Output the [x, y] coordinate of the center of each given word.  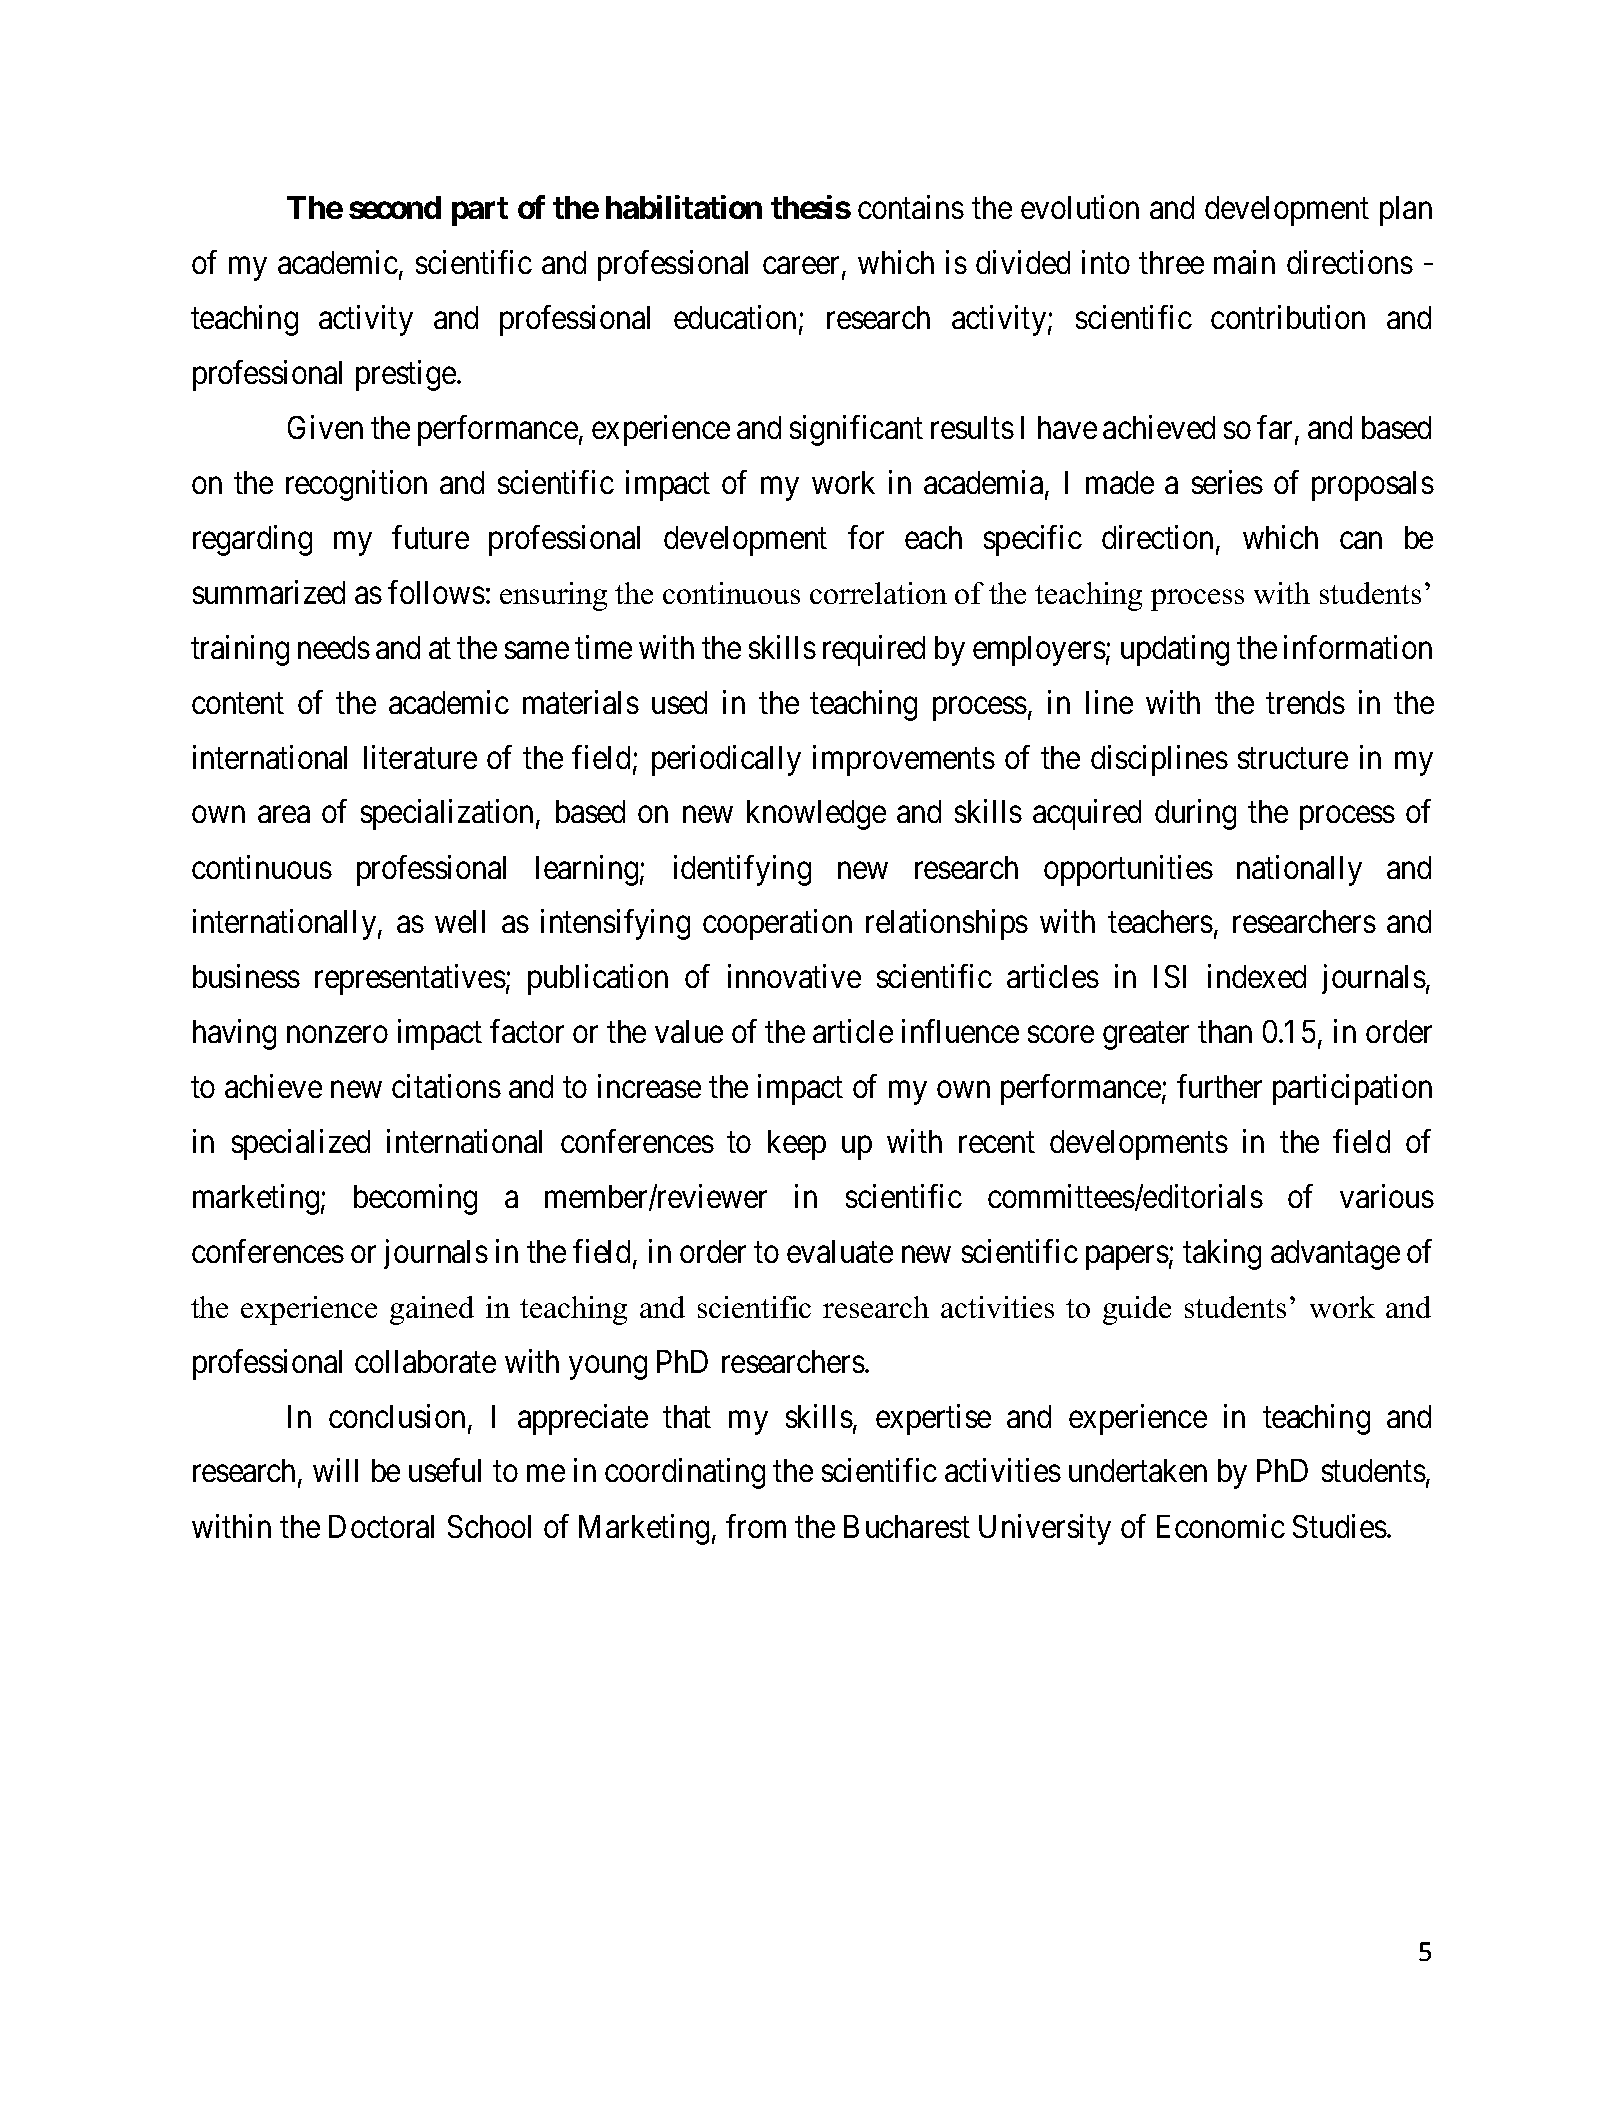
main [1244, 262]
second [395, 207]
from [756, 1526]
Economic [1221, 1526]
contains [911, 207]
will [335, 1470]
